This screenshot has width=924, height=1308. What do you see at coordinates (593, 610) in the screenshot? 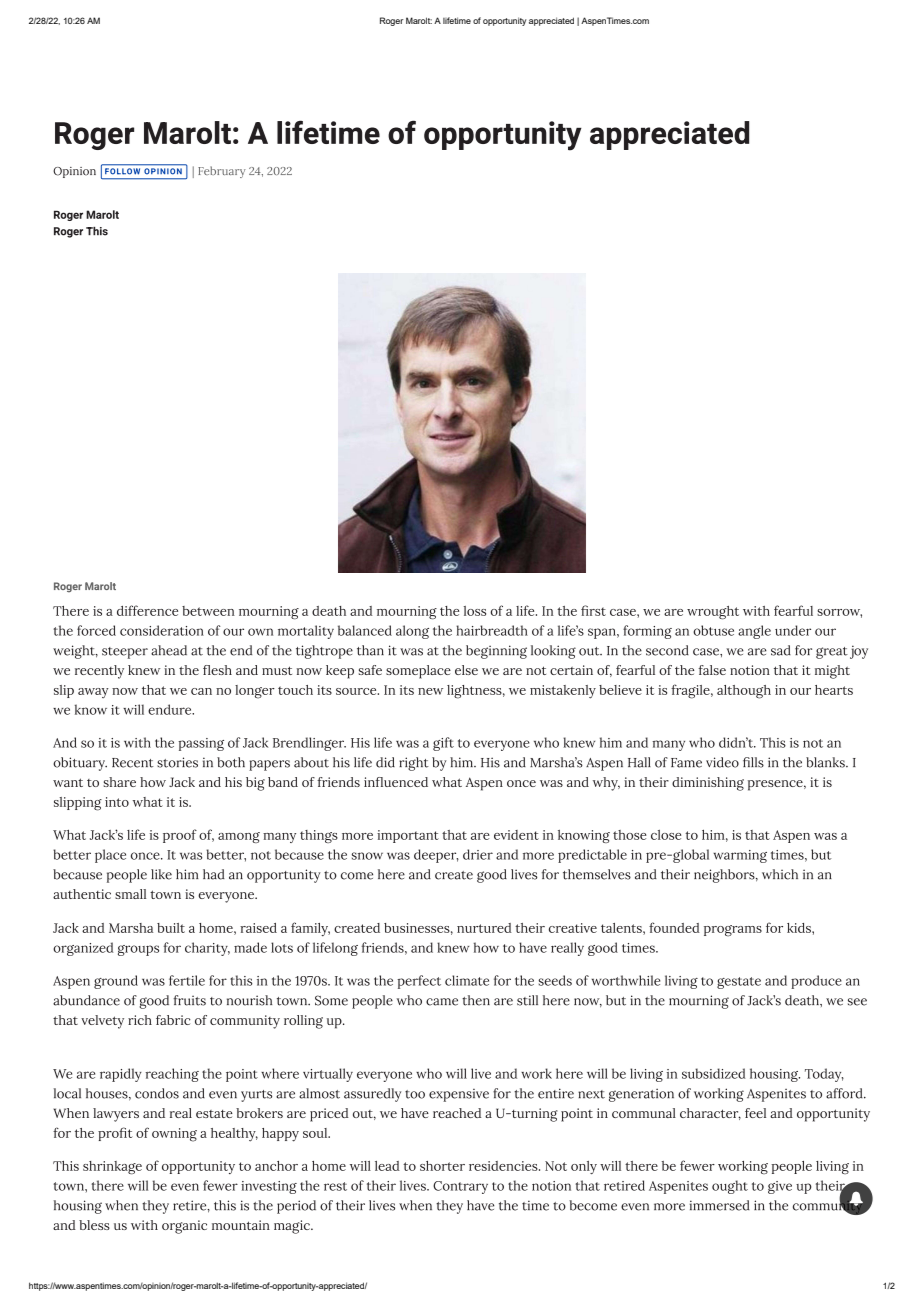
I see `first` at bounding box center [593, 610].
